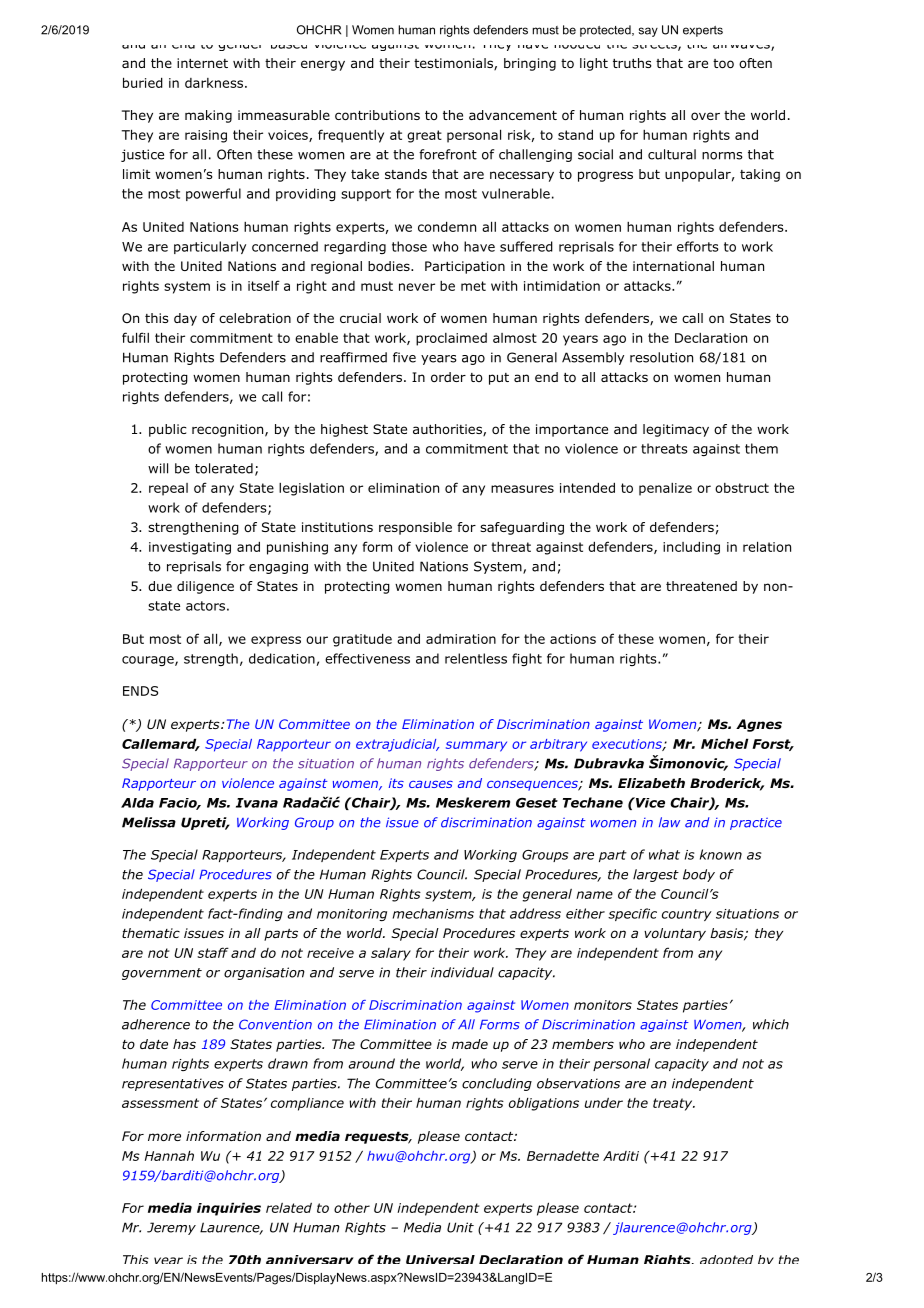 This screenshot has height=1308, width=924. Describe the element at coordinates (448, 430) in the screenshot. I see `authorities` at that location.
